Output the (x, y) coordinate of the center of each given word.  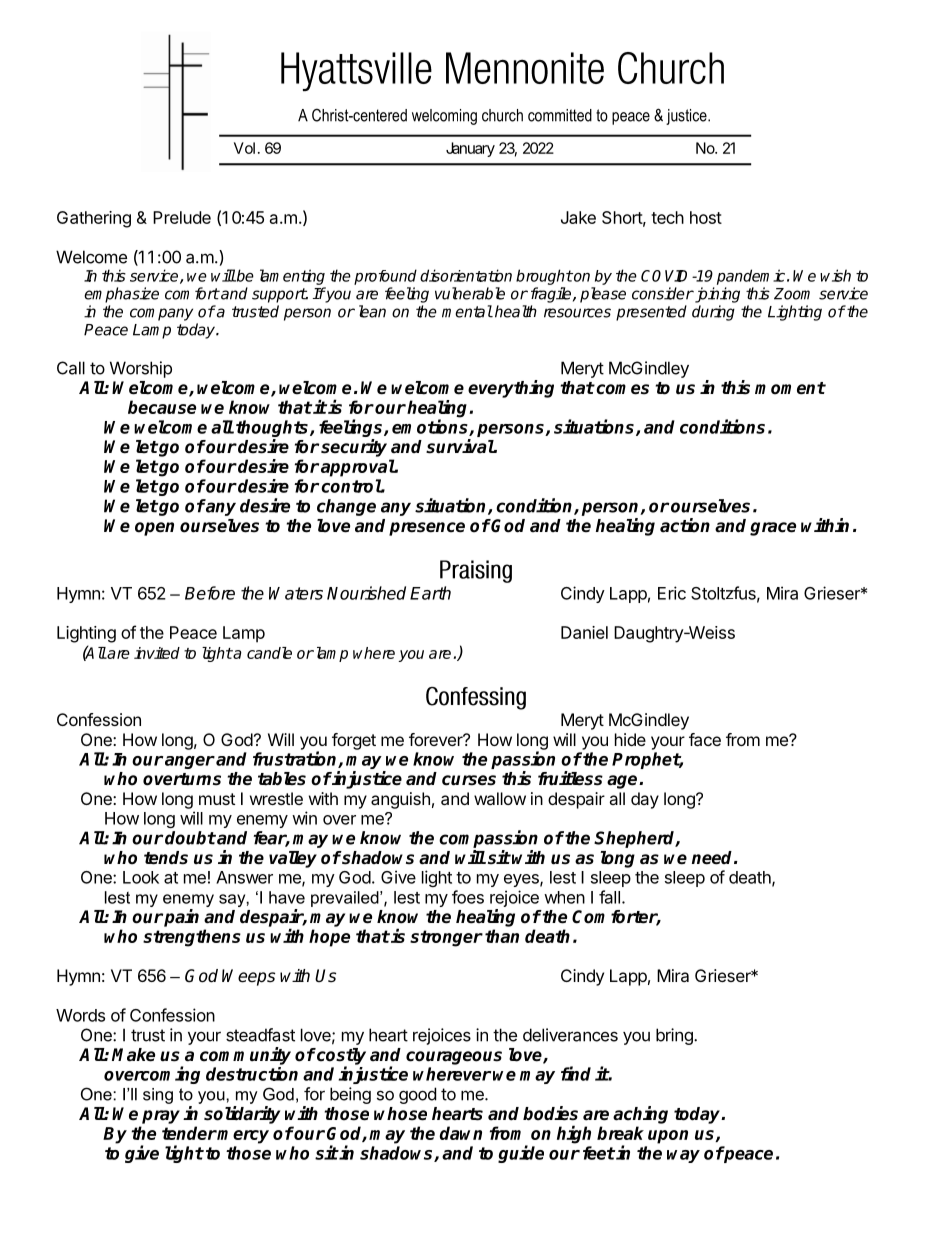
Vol (246, 148)
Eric (672, 593)
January (470, 149)
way (683, 1156)
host (706, 217)
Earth (430, 593)
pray (161, 1117)
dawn (461, 1133)
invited (157, 653)
